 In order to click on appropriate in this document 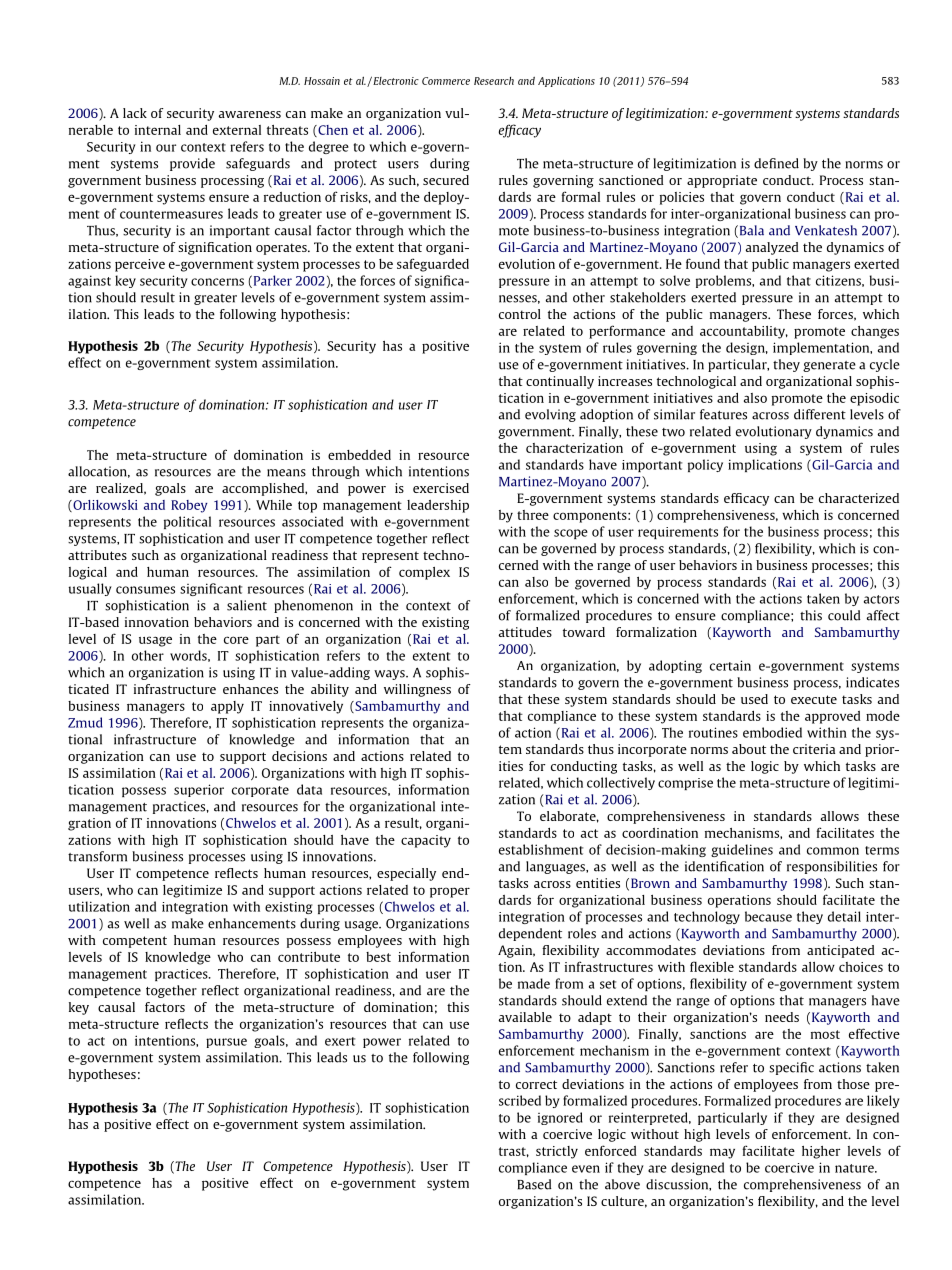, I will do `click(722, 181)`.
